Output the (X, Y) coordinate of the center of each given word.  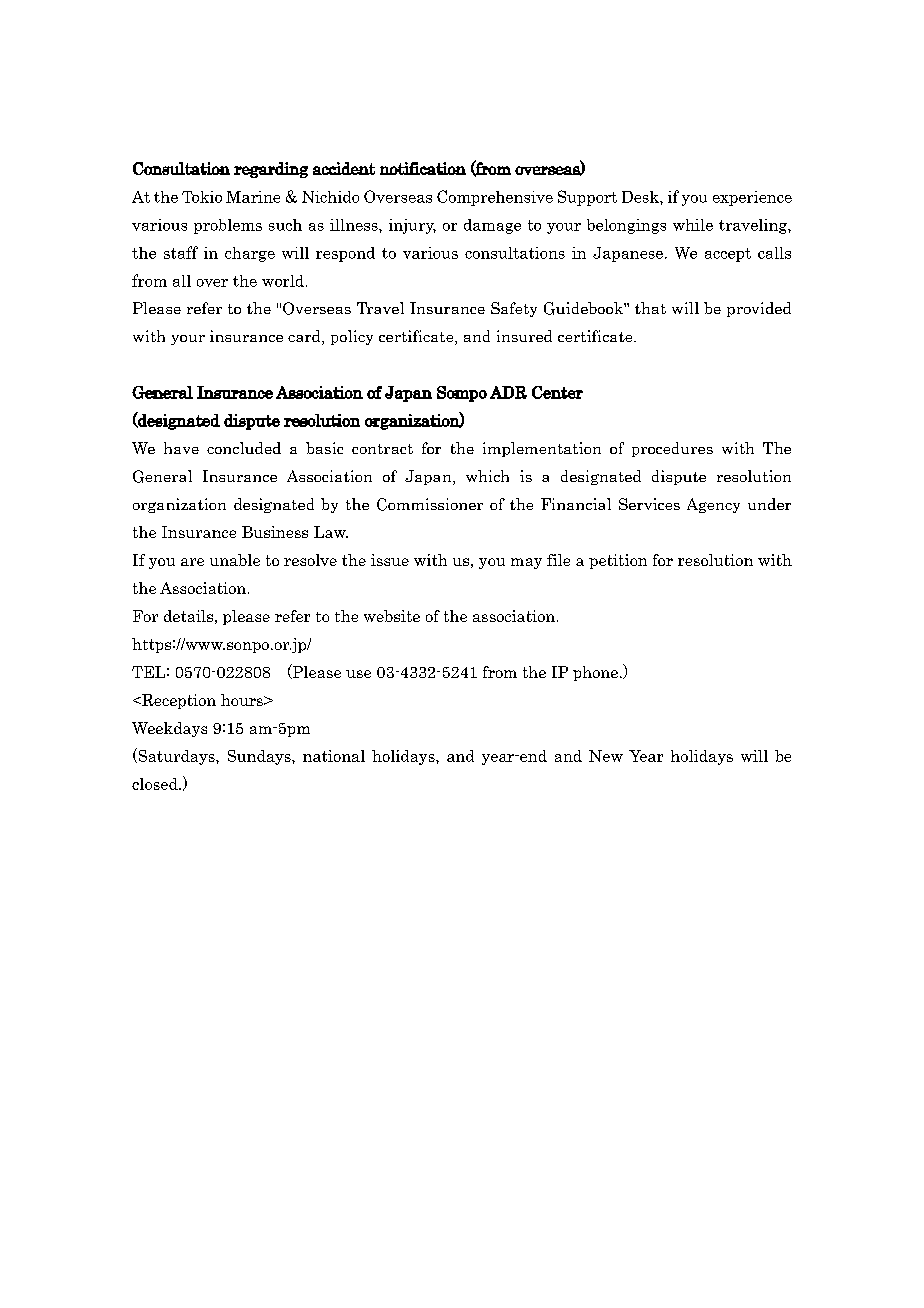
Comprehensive (495, 198)
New (606, 756)
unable (235, 560)
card (305, 337)
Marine (253, 197)
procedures (672, 449)
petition (618, 561)
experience (752, 198)
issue (390, 560)
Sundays (260, 757)
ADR (508, 392)
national (334, 756)
